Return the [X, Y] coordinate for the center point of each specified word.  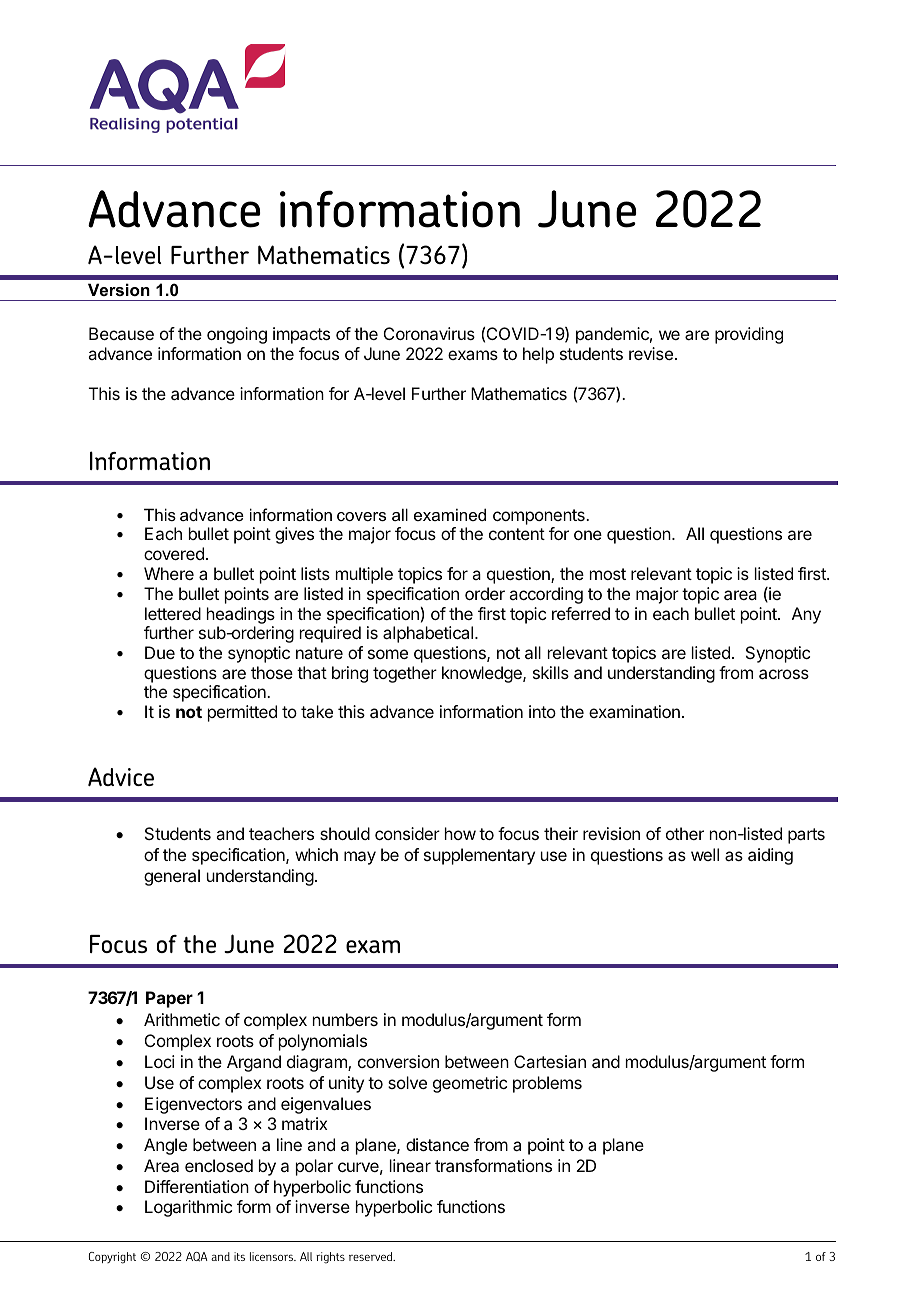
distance [437, 1144]
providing [749, 335]
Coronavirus [429, 333]
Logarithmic [188, 1208]
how [460, 833]
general [172, 877]
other [685, 833]
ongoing [237, 335]
